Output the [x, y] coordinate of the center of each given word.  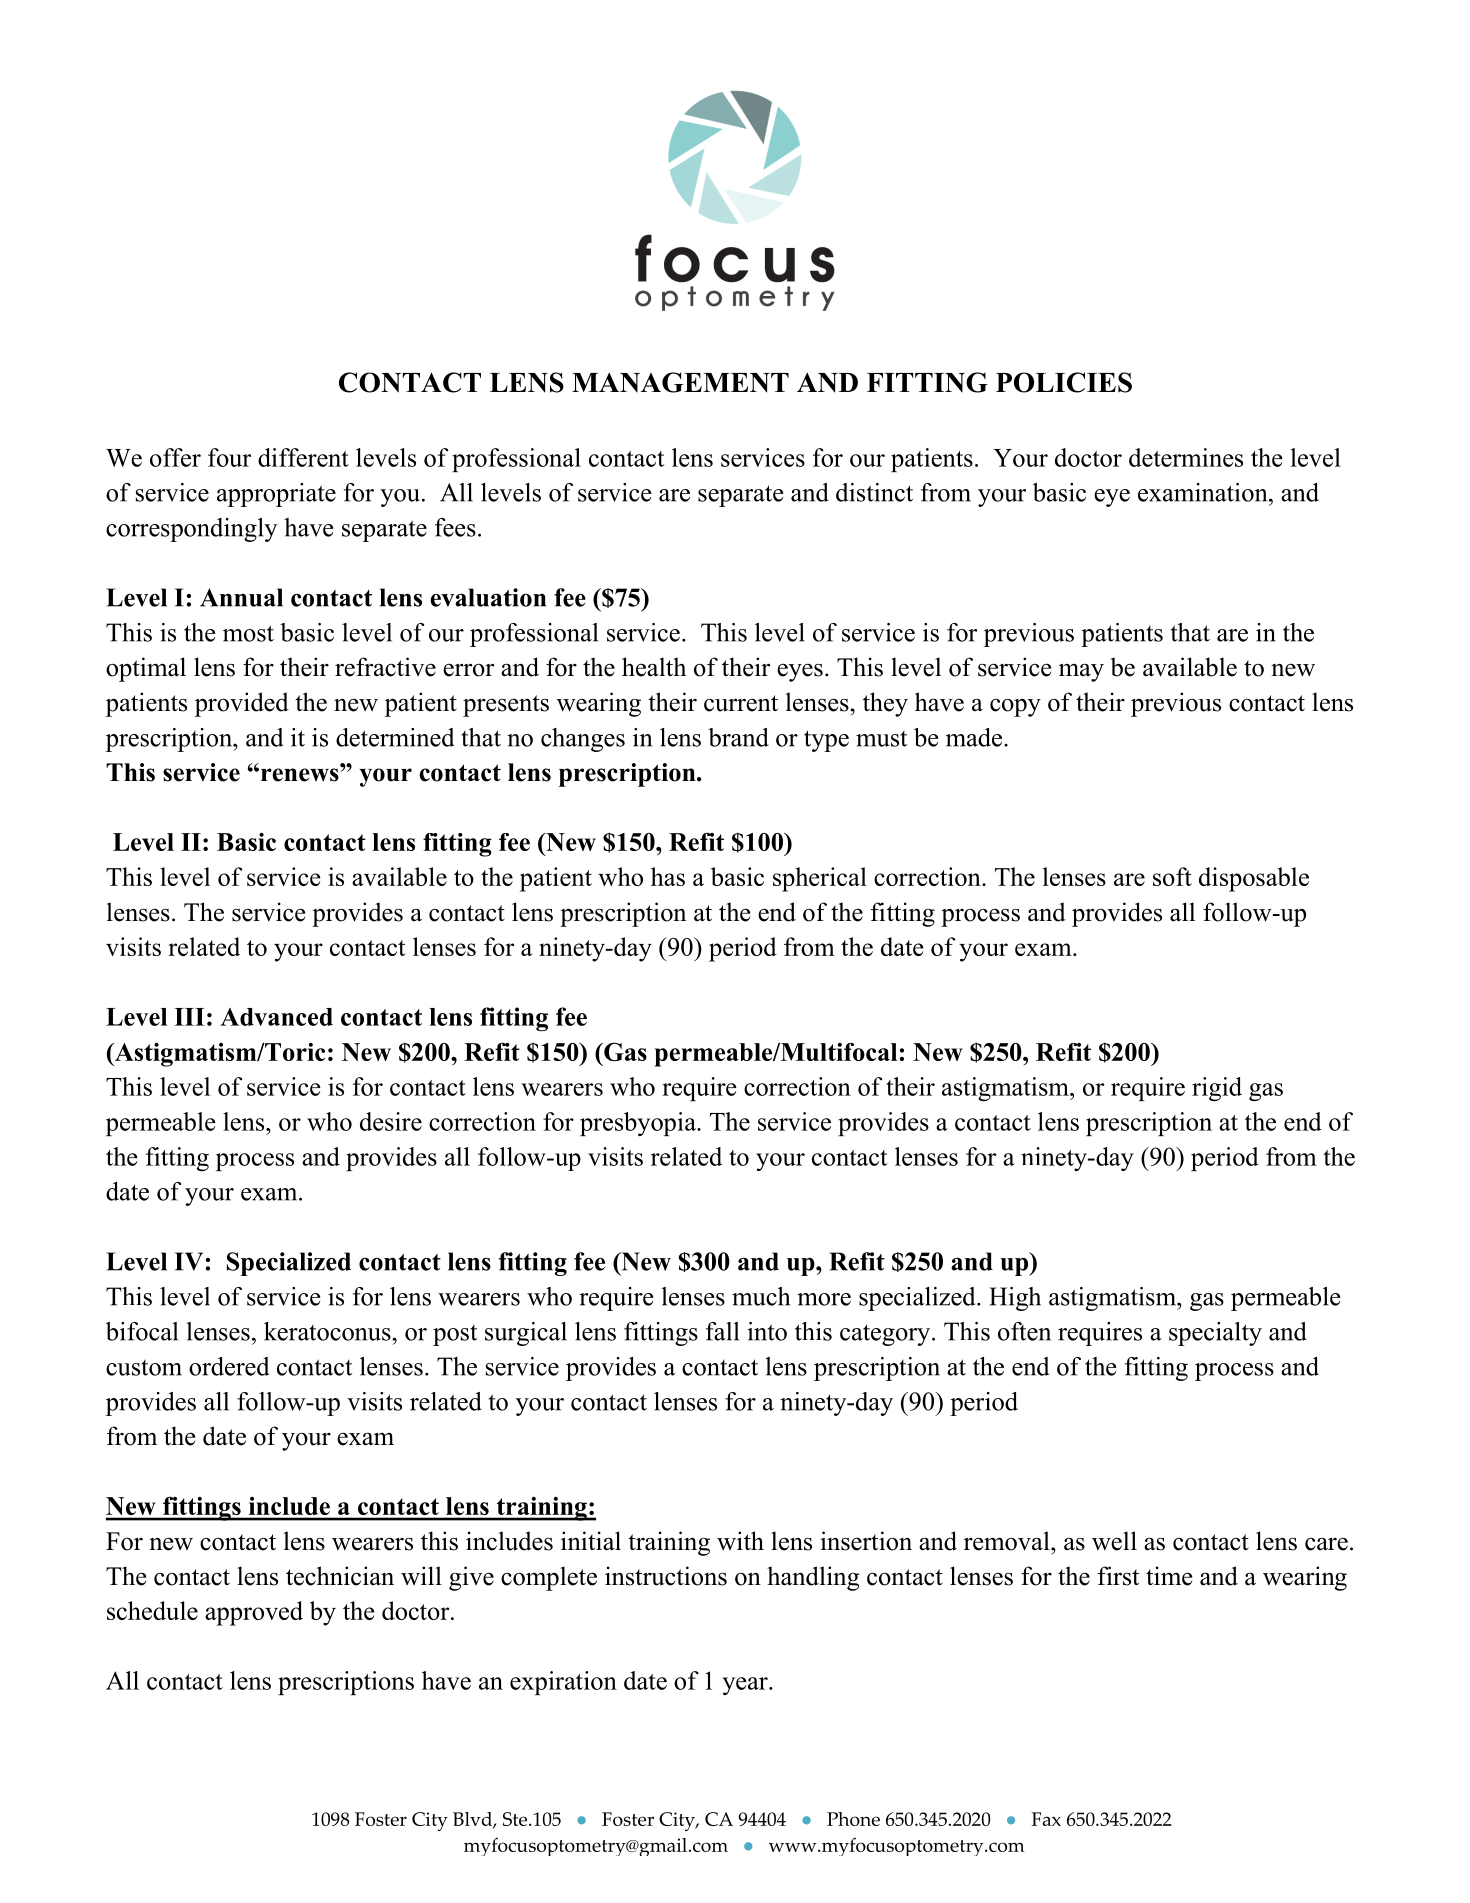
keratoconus [328, 1331]
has [668, 876]
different [303, 457]
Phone [853, 1819]
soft [1172, 876]
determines [1186, 457]
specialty [1215, 1334]
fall [722, 1331]
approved [254, 1613]
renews [301, 774]
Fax [1046, 1819]
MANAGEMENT [680, 382]
